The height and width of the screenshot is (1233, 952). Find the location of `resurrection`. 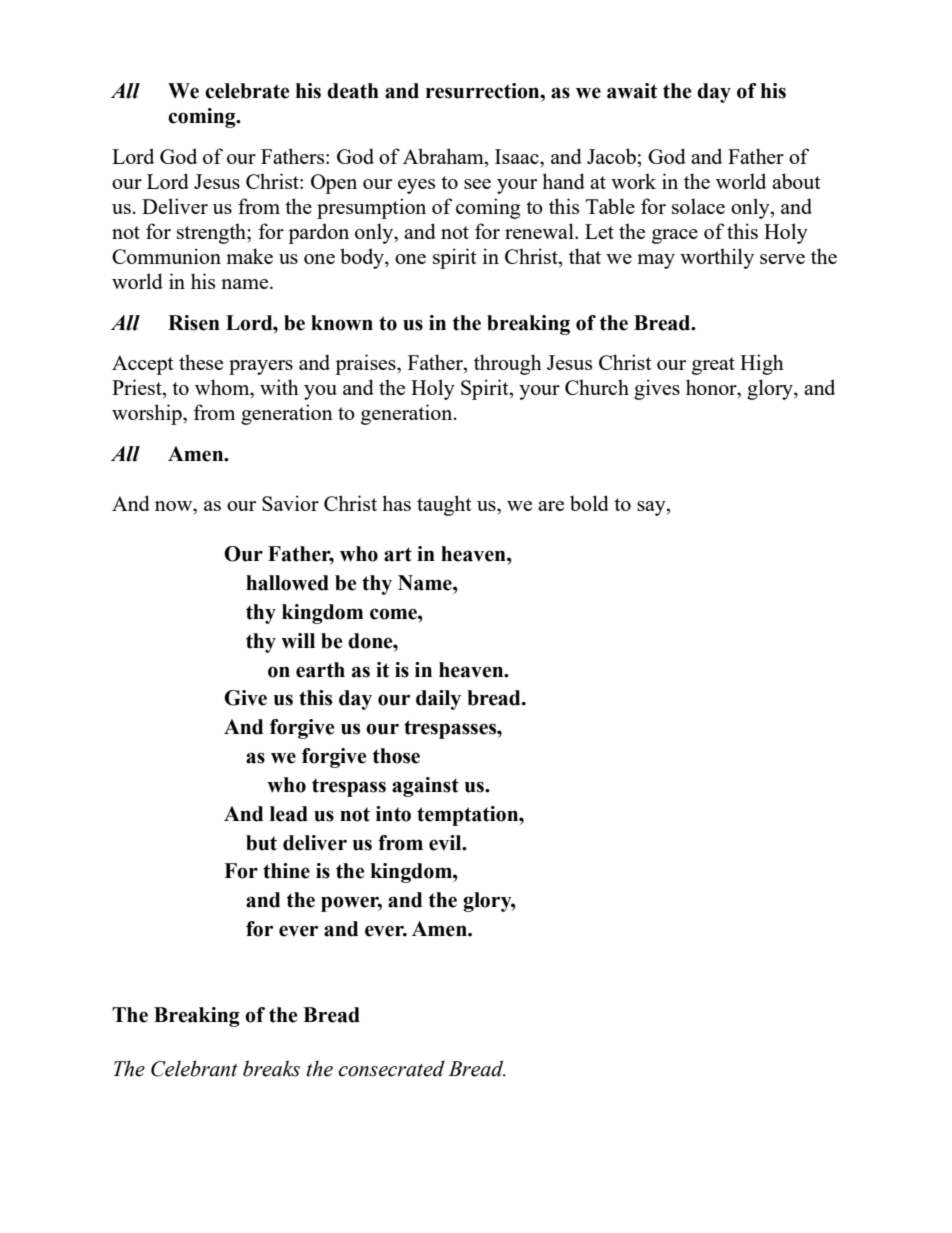

resurrection is located at coordinates (484, 91).
